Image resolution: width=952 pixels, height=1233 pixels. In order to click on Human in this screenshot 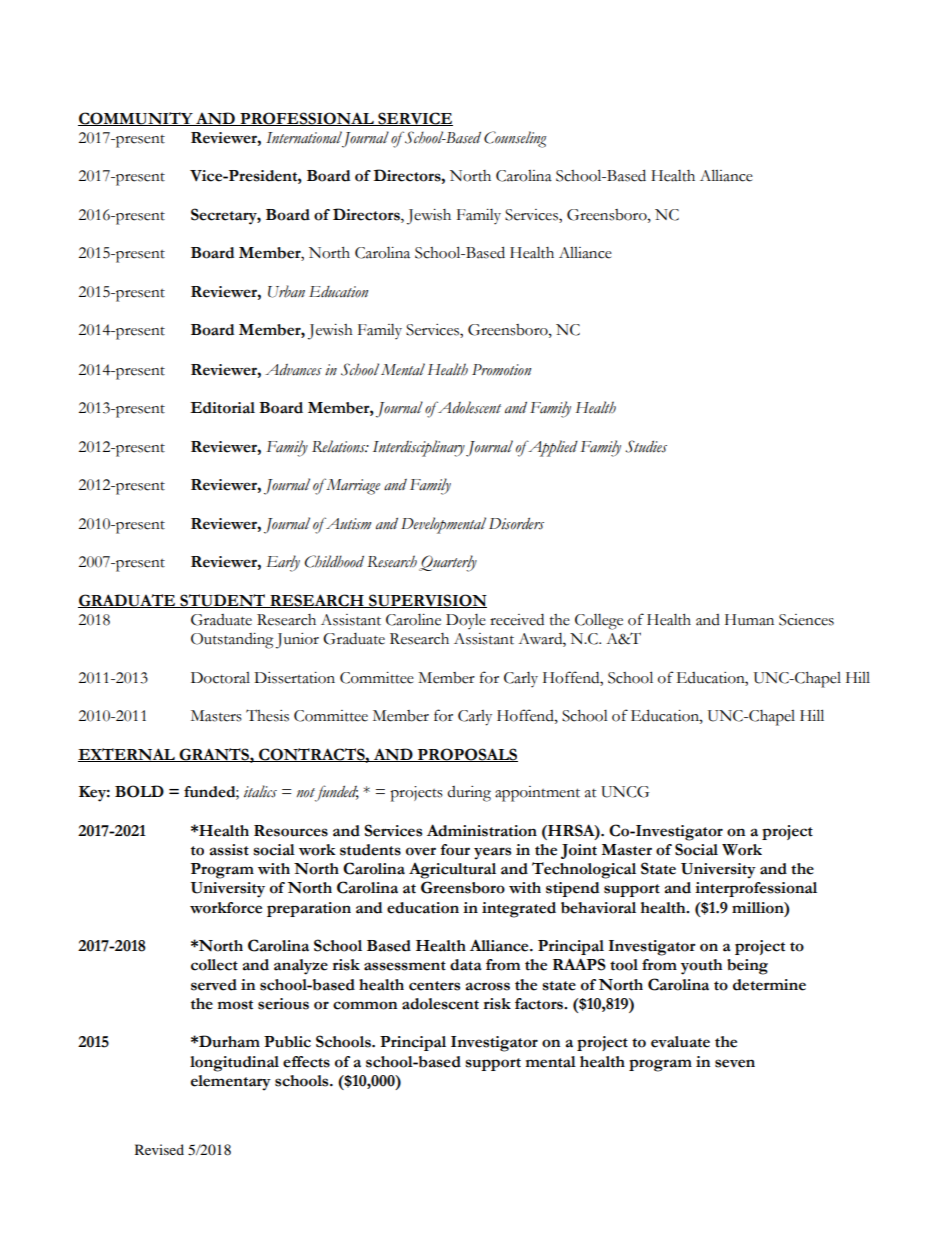, I will do `click(749, 620)`.
